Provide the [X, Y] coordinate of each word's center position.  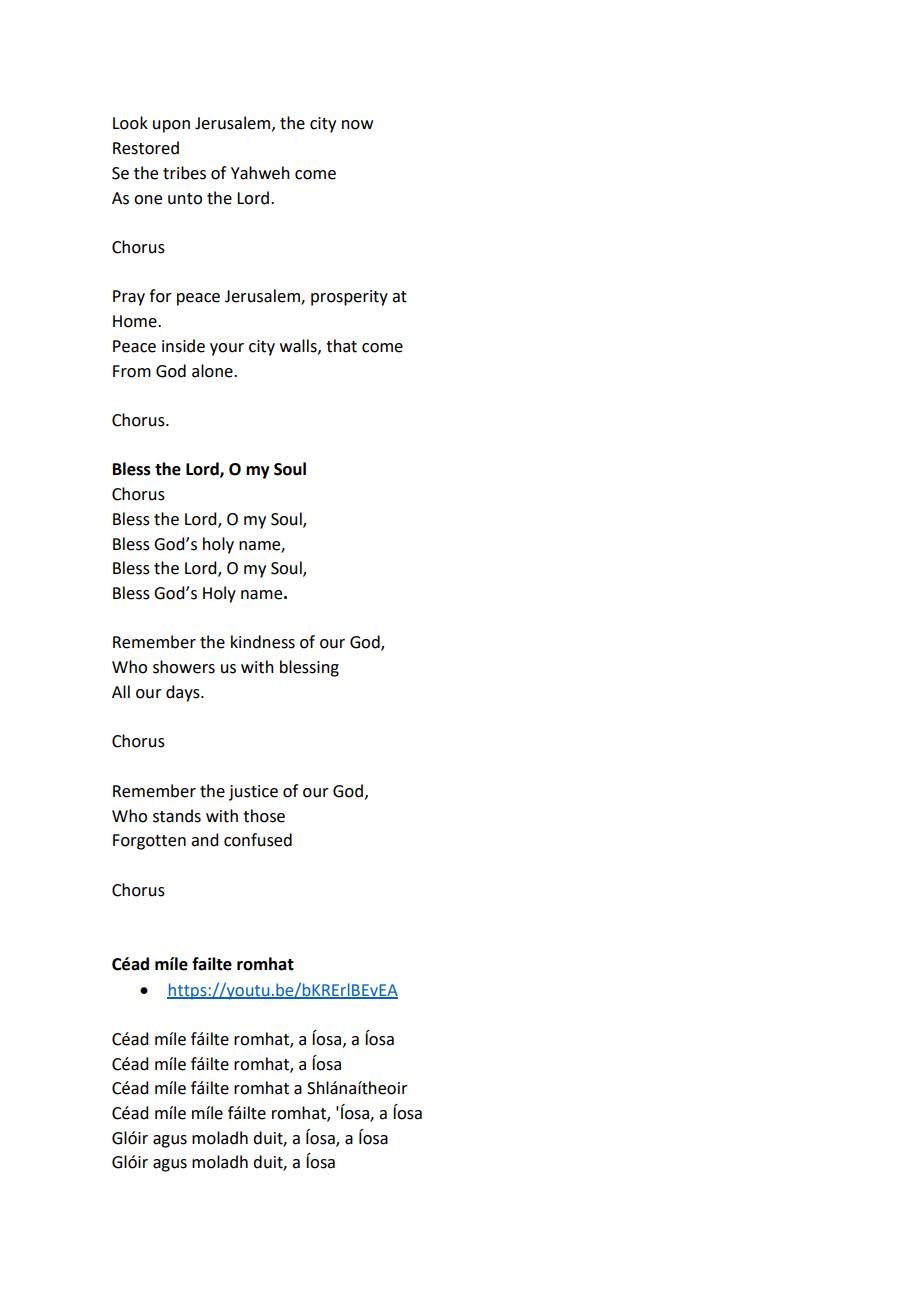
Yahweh [260, 173]
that [341, 346]
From [132, 371]
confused [258, 840]
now [357, 125]
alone [213, 371]
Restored [146, 148]
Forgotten [149, 842]
